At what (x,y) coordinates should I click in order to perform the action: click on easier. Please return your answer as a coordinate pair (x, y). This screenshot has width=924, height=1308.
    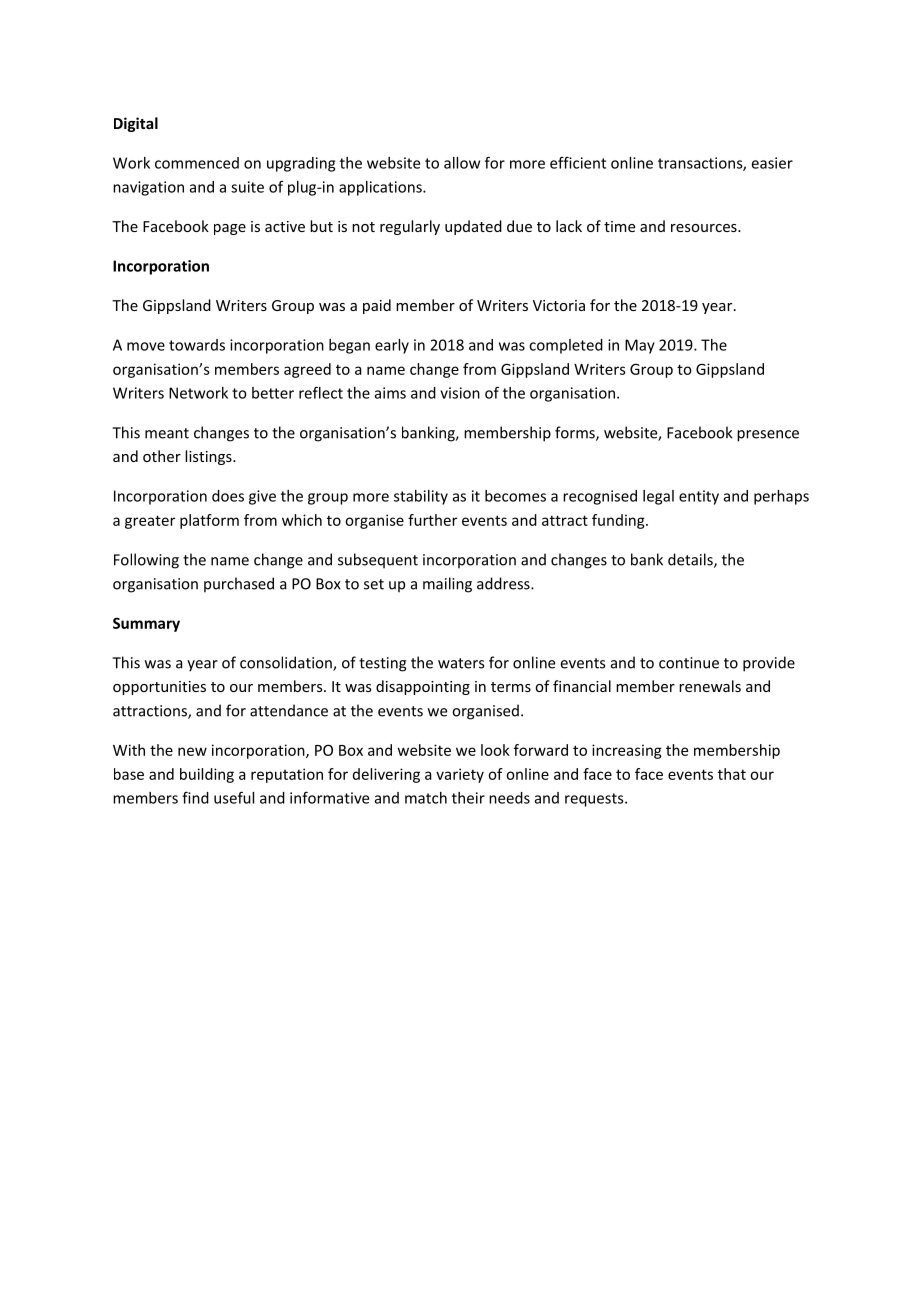
    Looking at the image, I should click on (772, 163).
